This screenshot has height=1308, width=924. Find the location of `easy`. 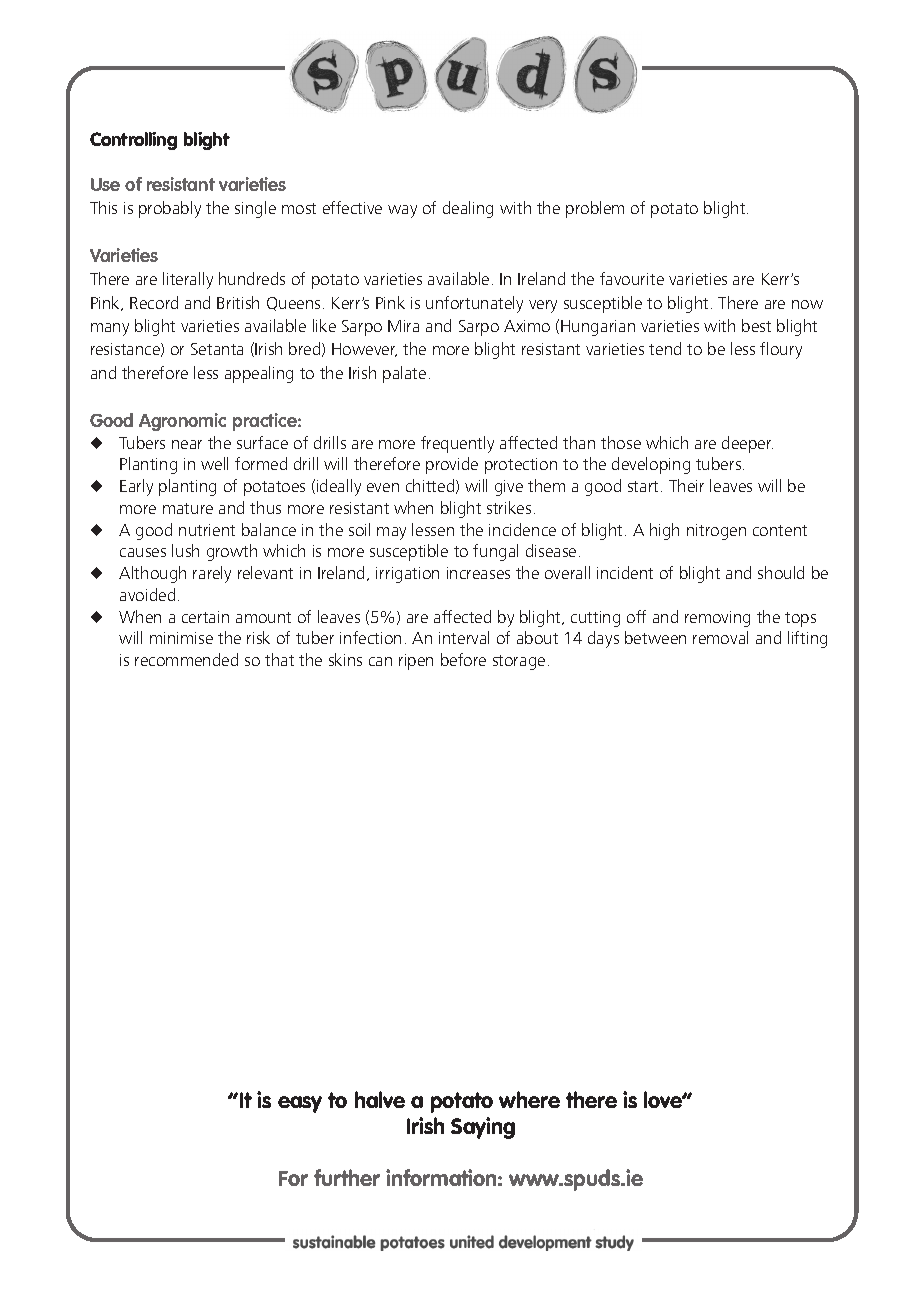

easy is located at coordinates (300, 1104).
